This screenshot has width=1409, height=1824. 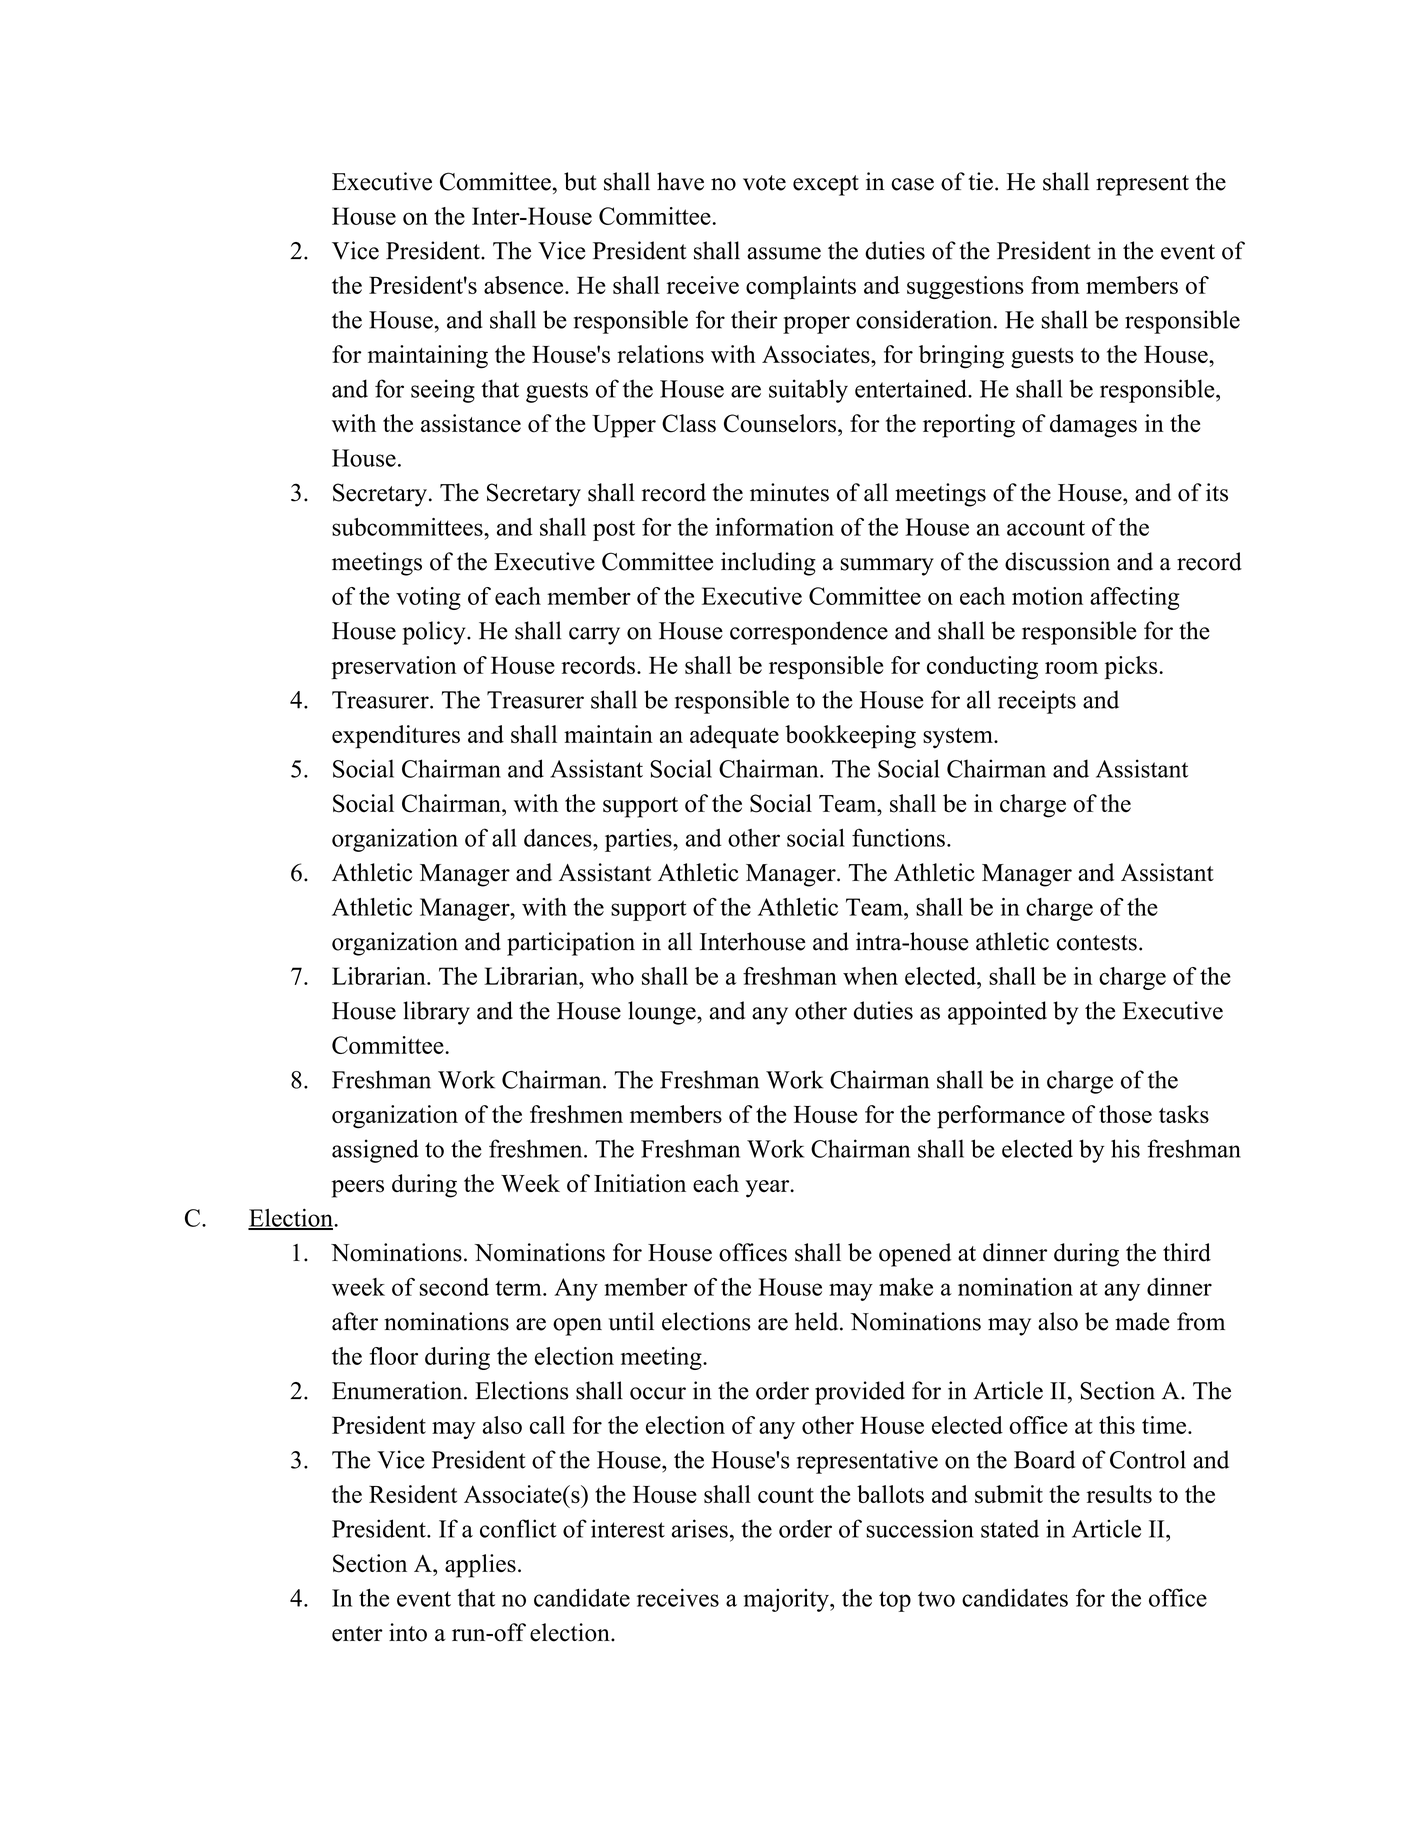 I want to click on applies, so click(x=480, y=1566).
